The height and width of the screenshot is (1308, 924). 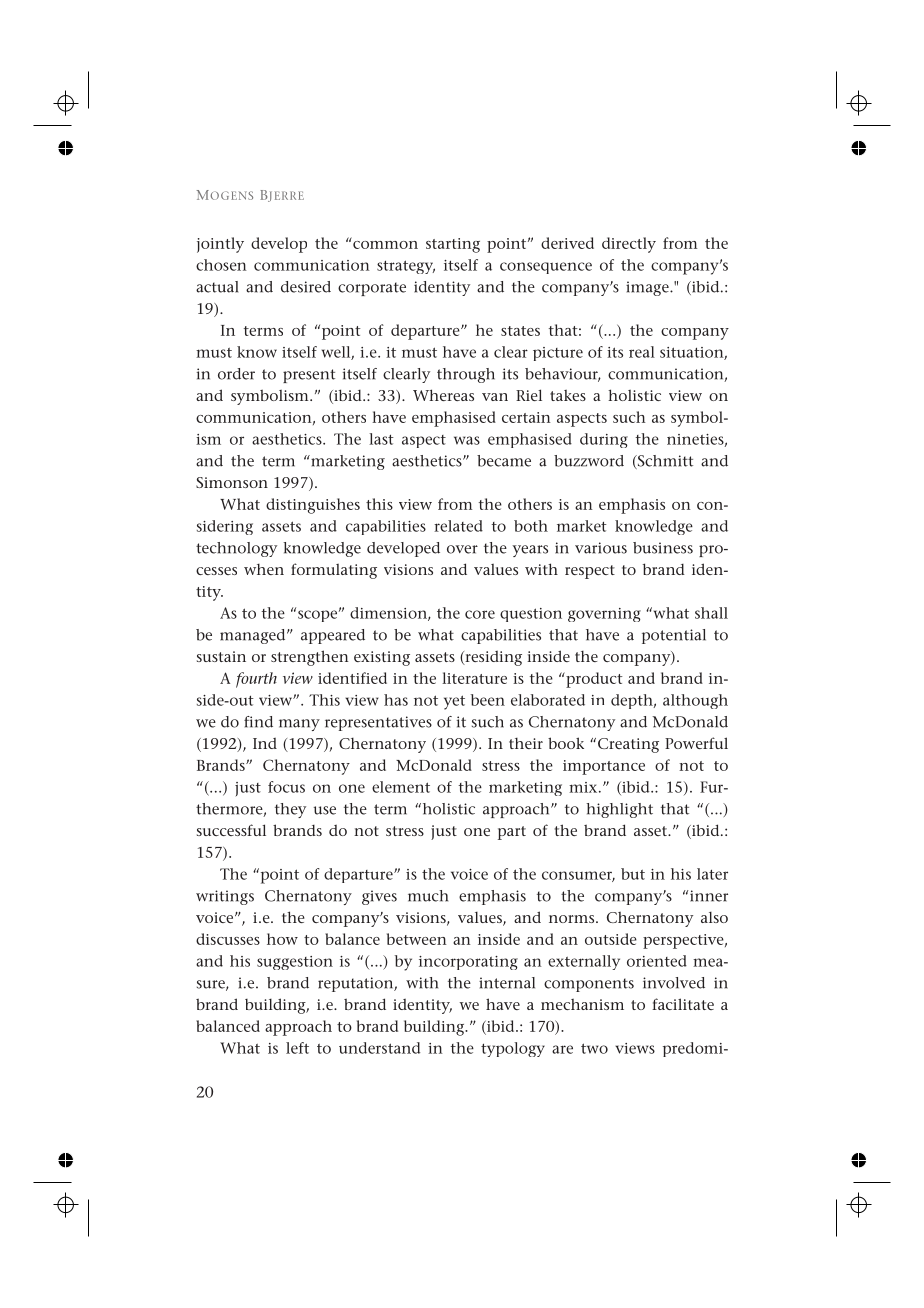 What do you see at coordinates (474, 678) in the screenshot?
I see `literature` at bounding box center [474, 678].
